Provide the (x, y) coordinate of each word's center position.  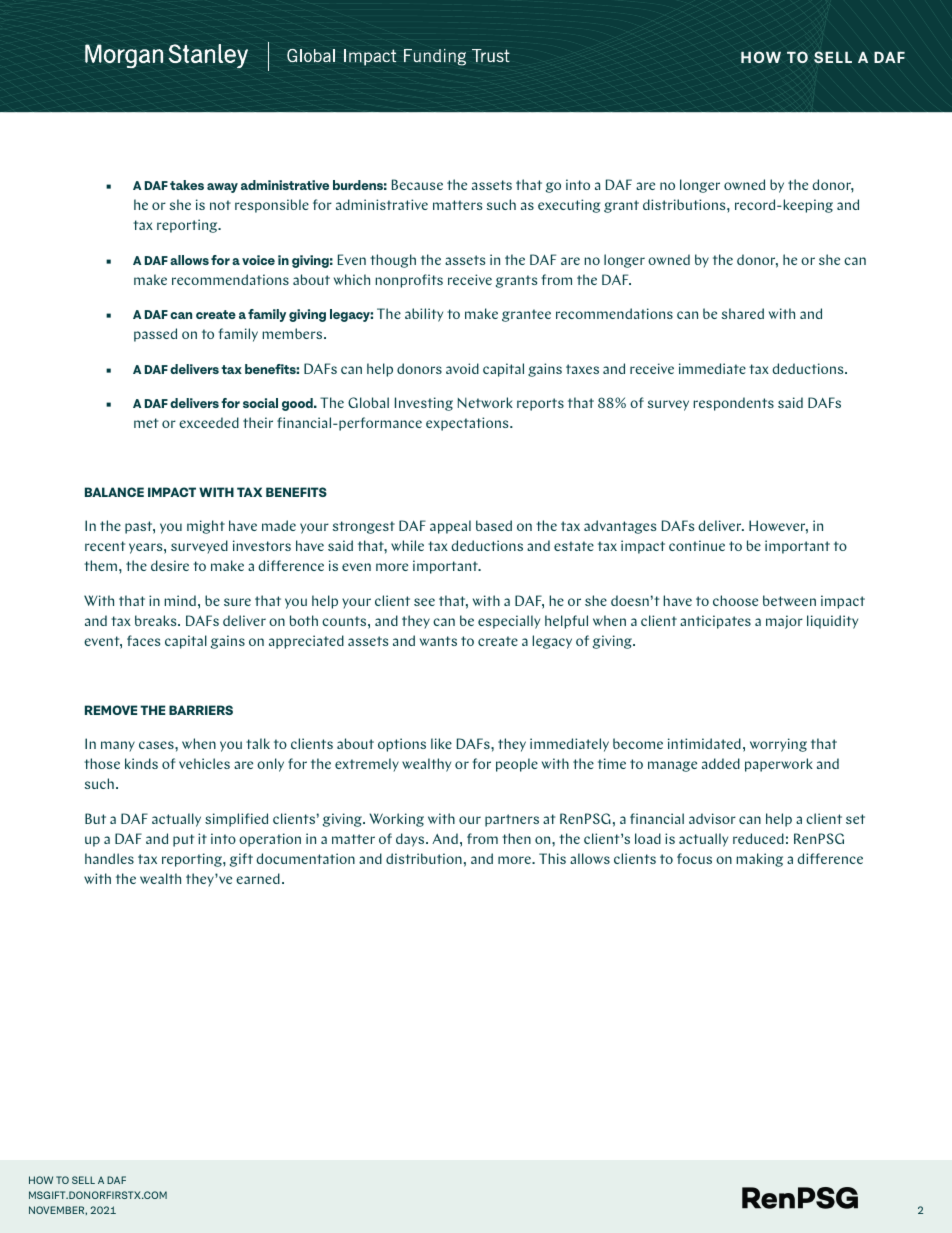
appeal (450, 527)
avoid (462, 368)
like (441, 743)
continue (697, 545)
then (516, 838)
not (220, 205)
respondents (733, 404)
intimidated (704, 743)
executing (569, 206)
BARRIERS (201, 710)
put (183, 840)
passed (155, 335)
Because (417, 184)
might (206, 527)
